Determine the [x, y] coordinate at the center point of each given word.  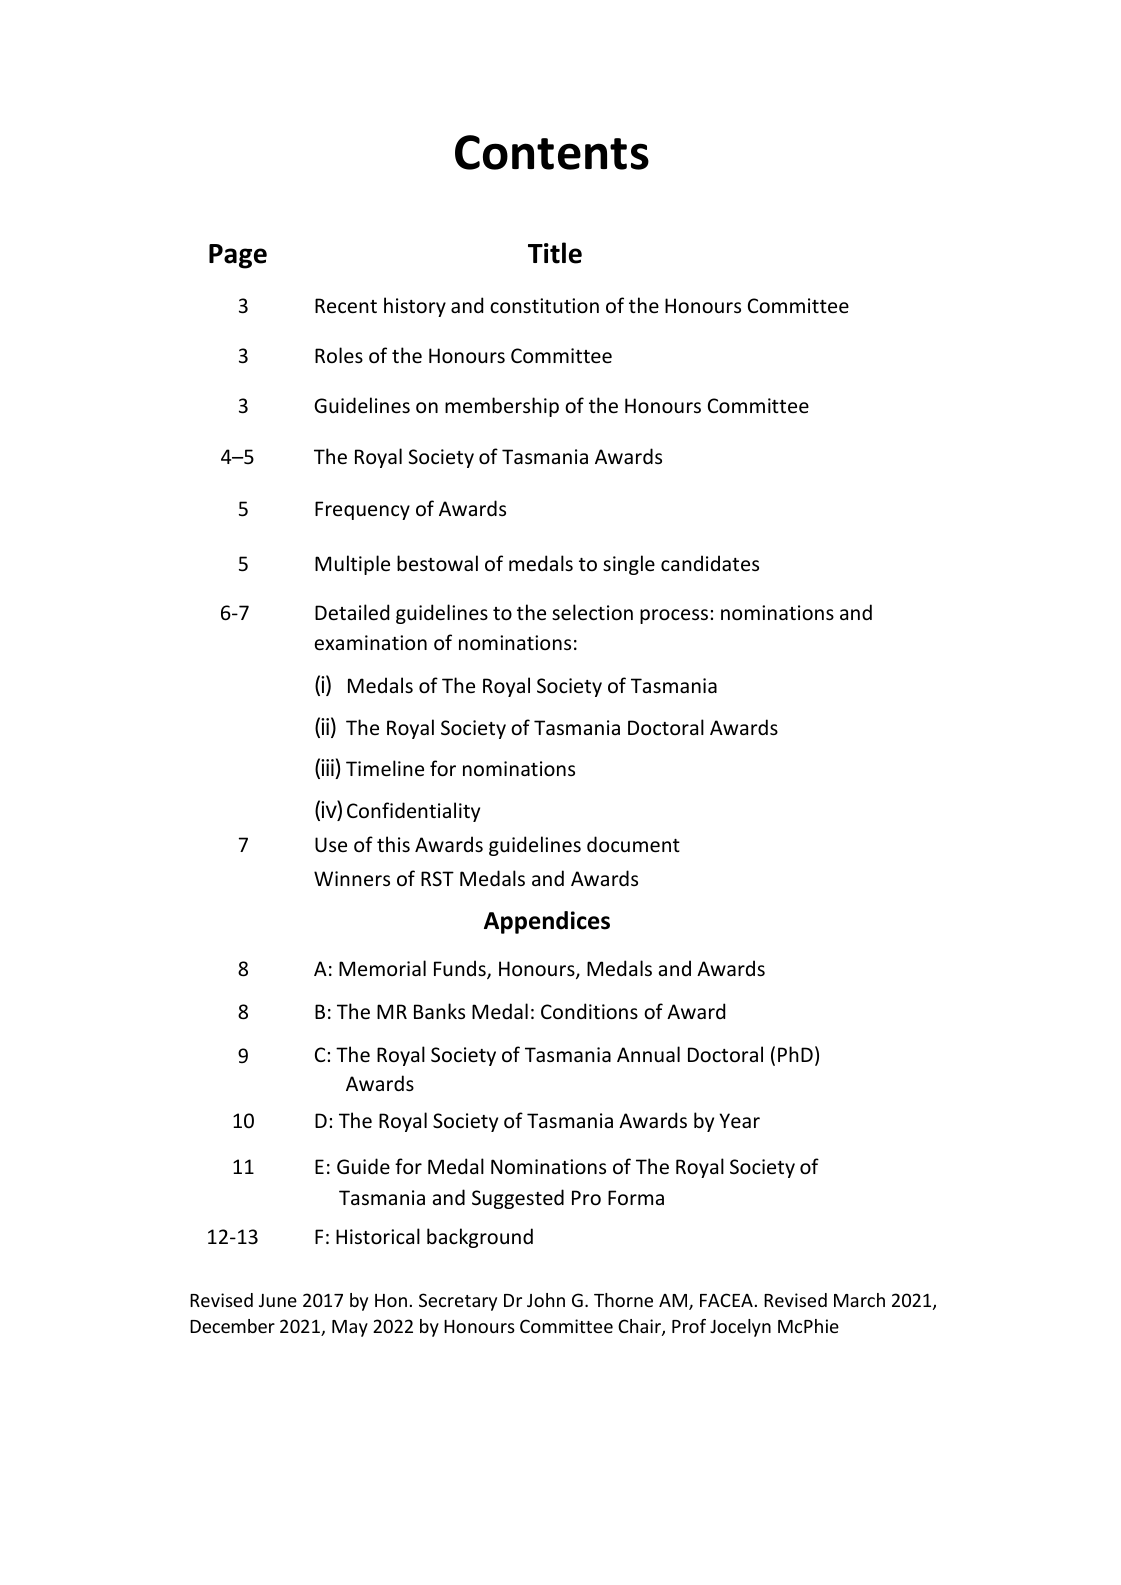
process [674, 616]
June [278, 1300]
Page [238, 256]
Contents [552, 152]
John [546, 1300]
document [633, 844]
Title [555, 253]
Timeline [385, 768]
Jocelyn [740, 1328]
